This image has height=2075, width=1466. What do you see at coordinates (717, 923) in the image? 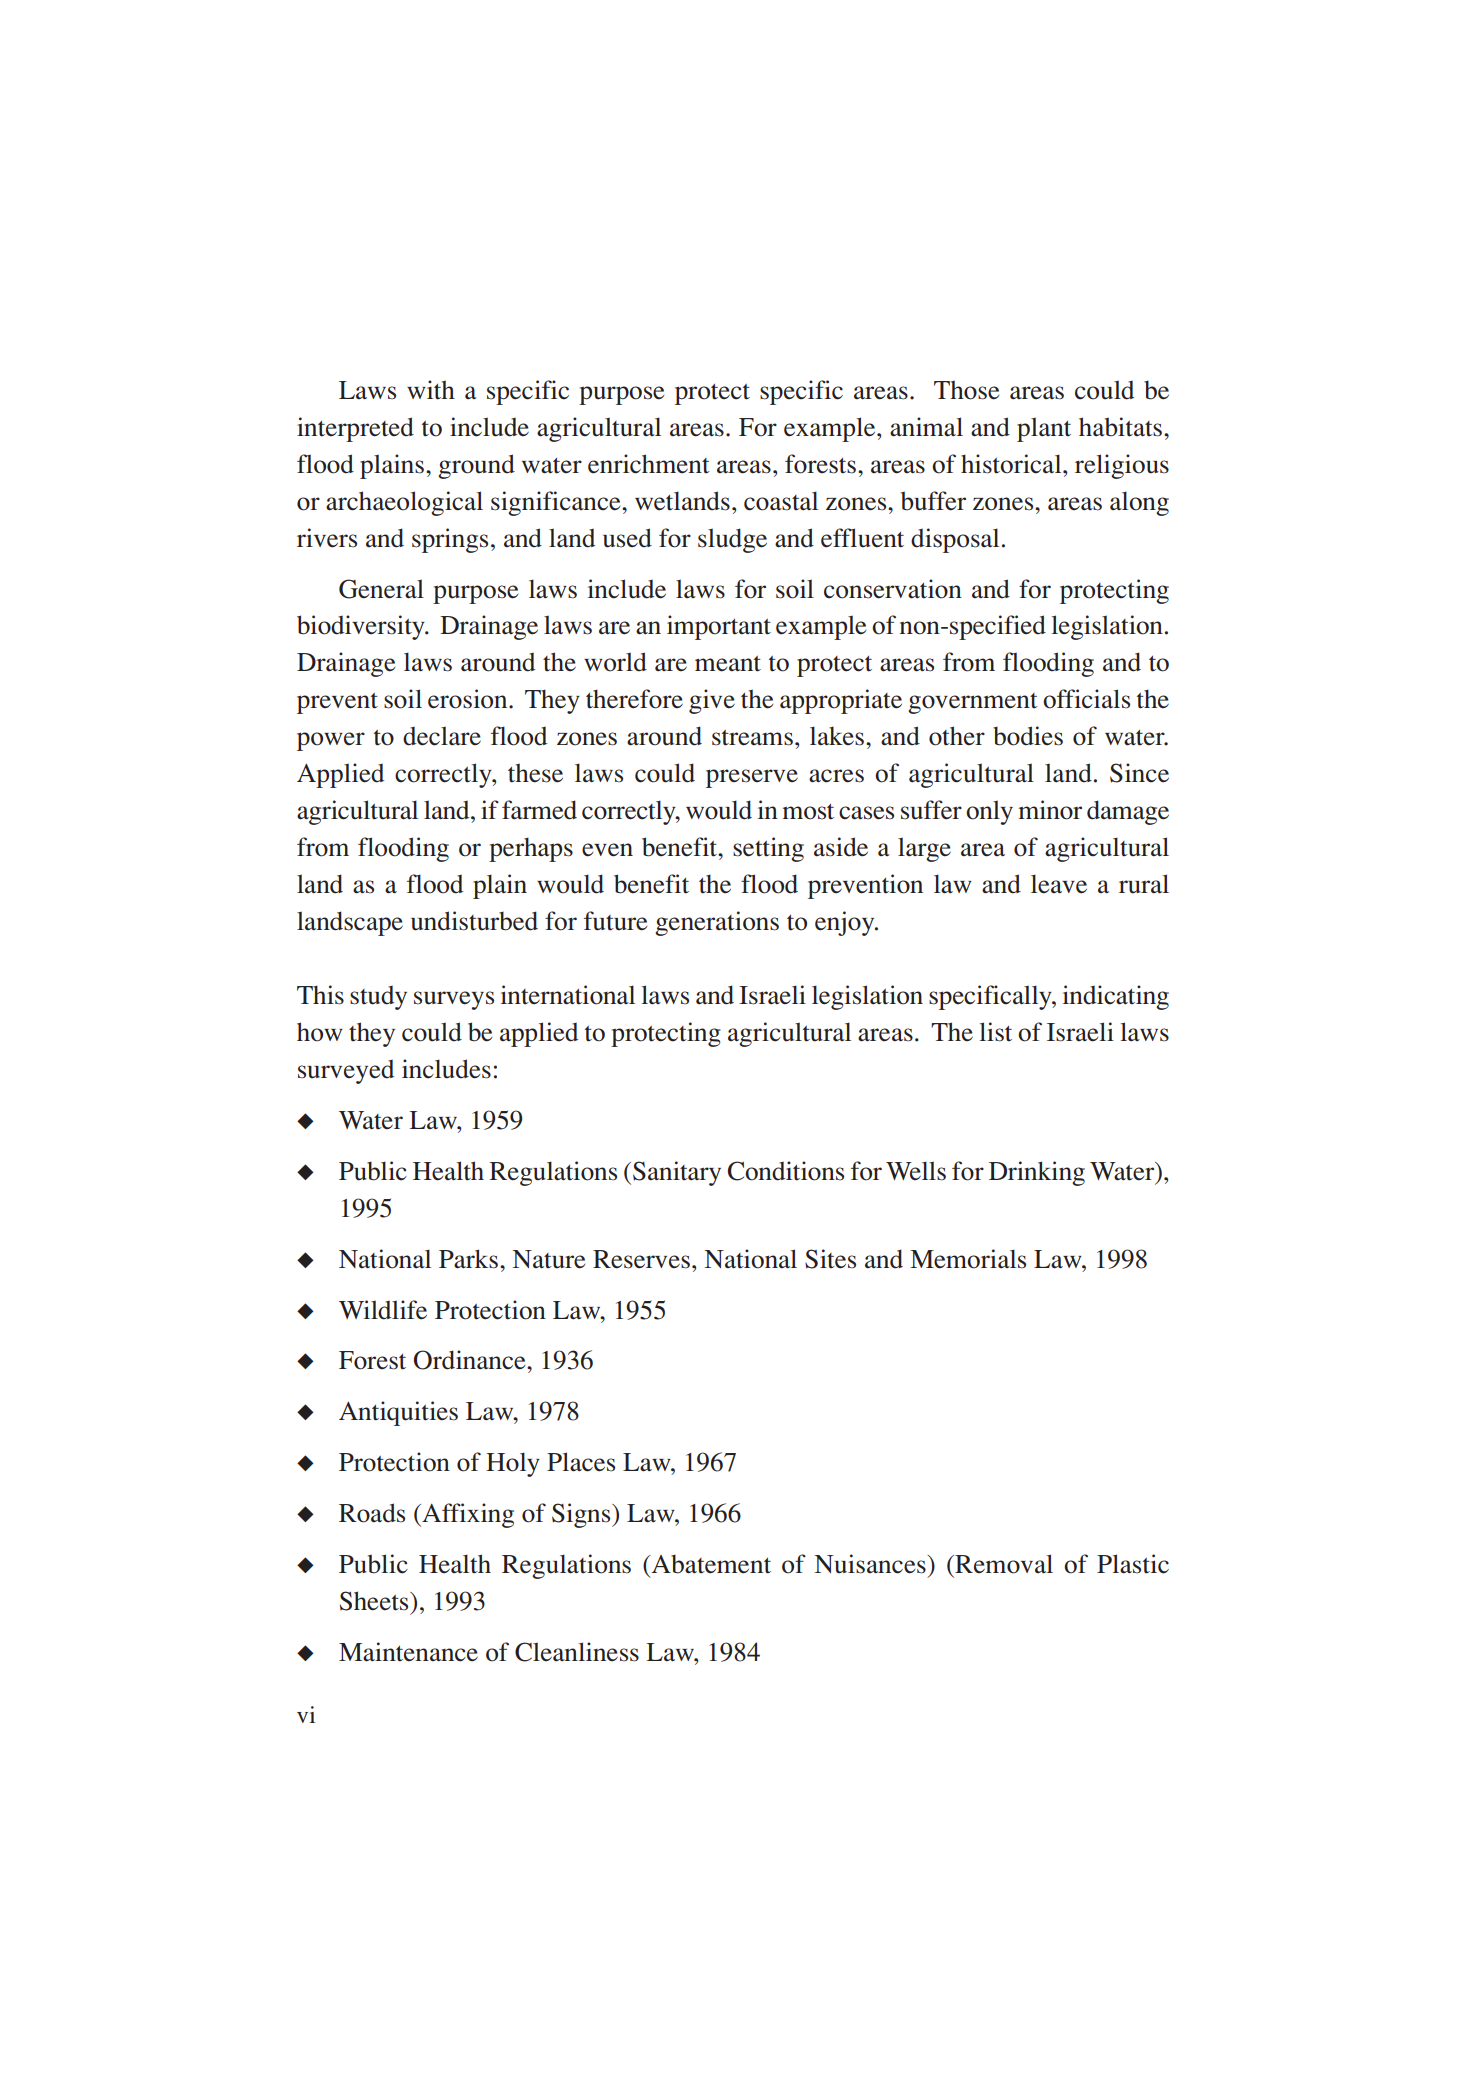
I see `generations` at bounding box center [717, 923].
